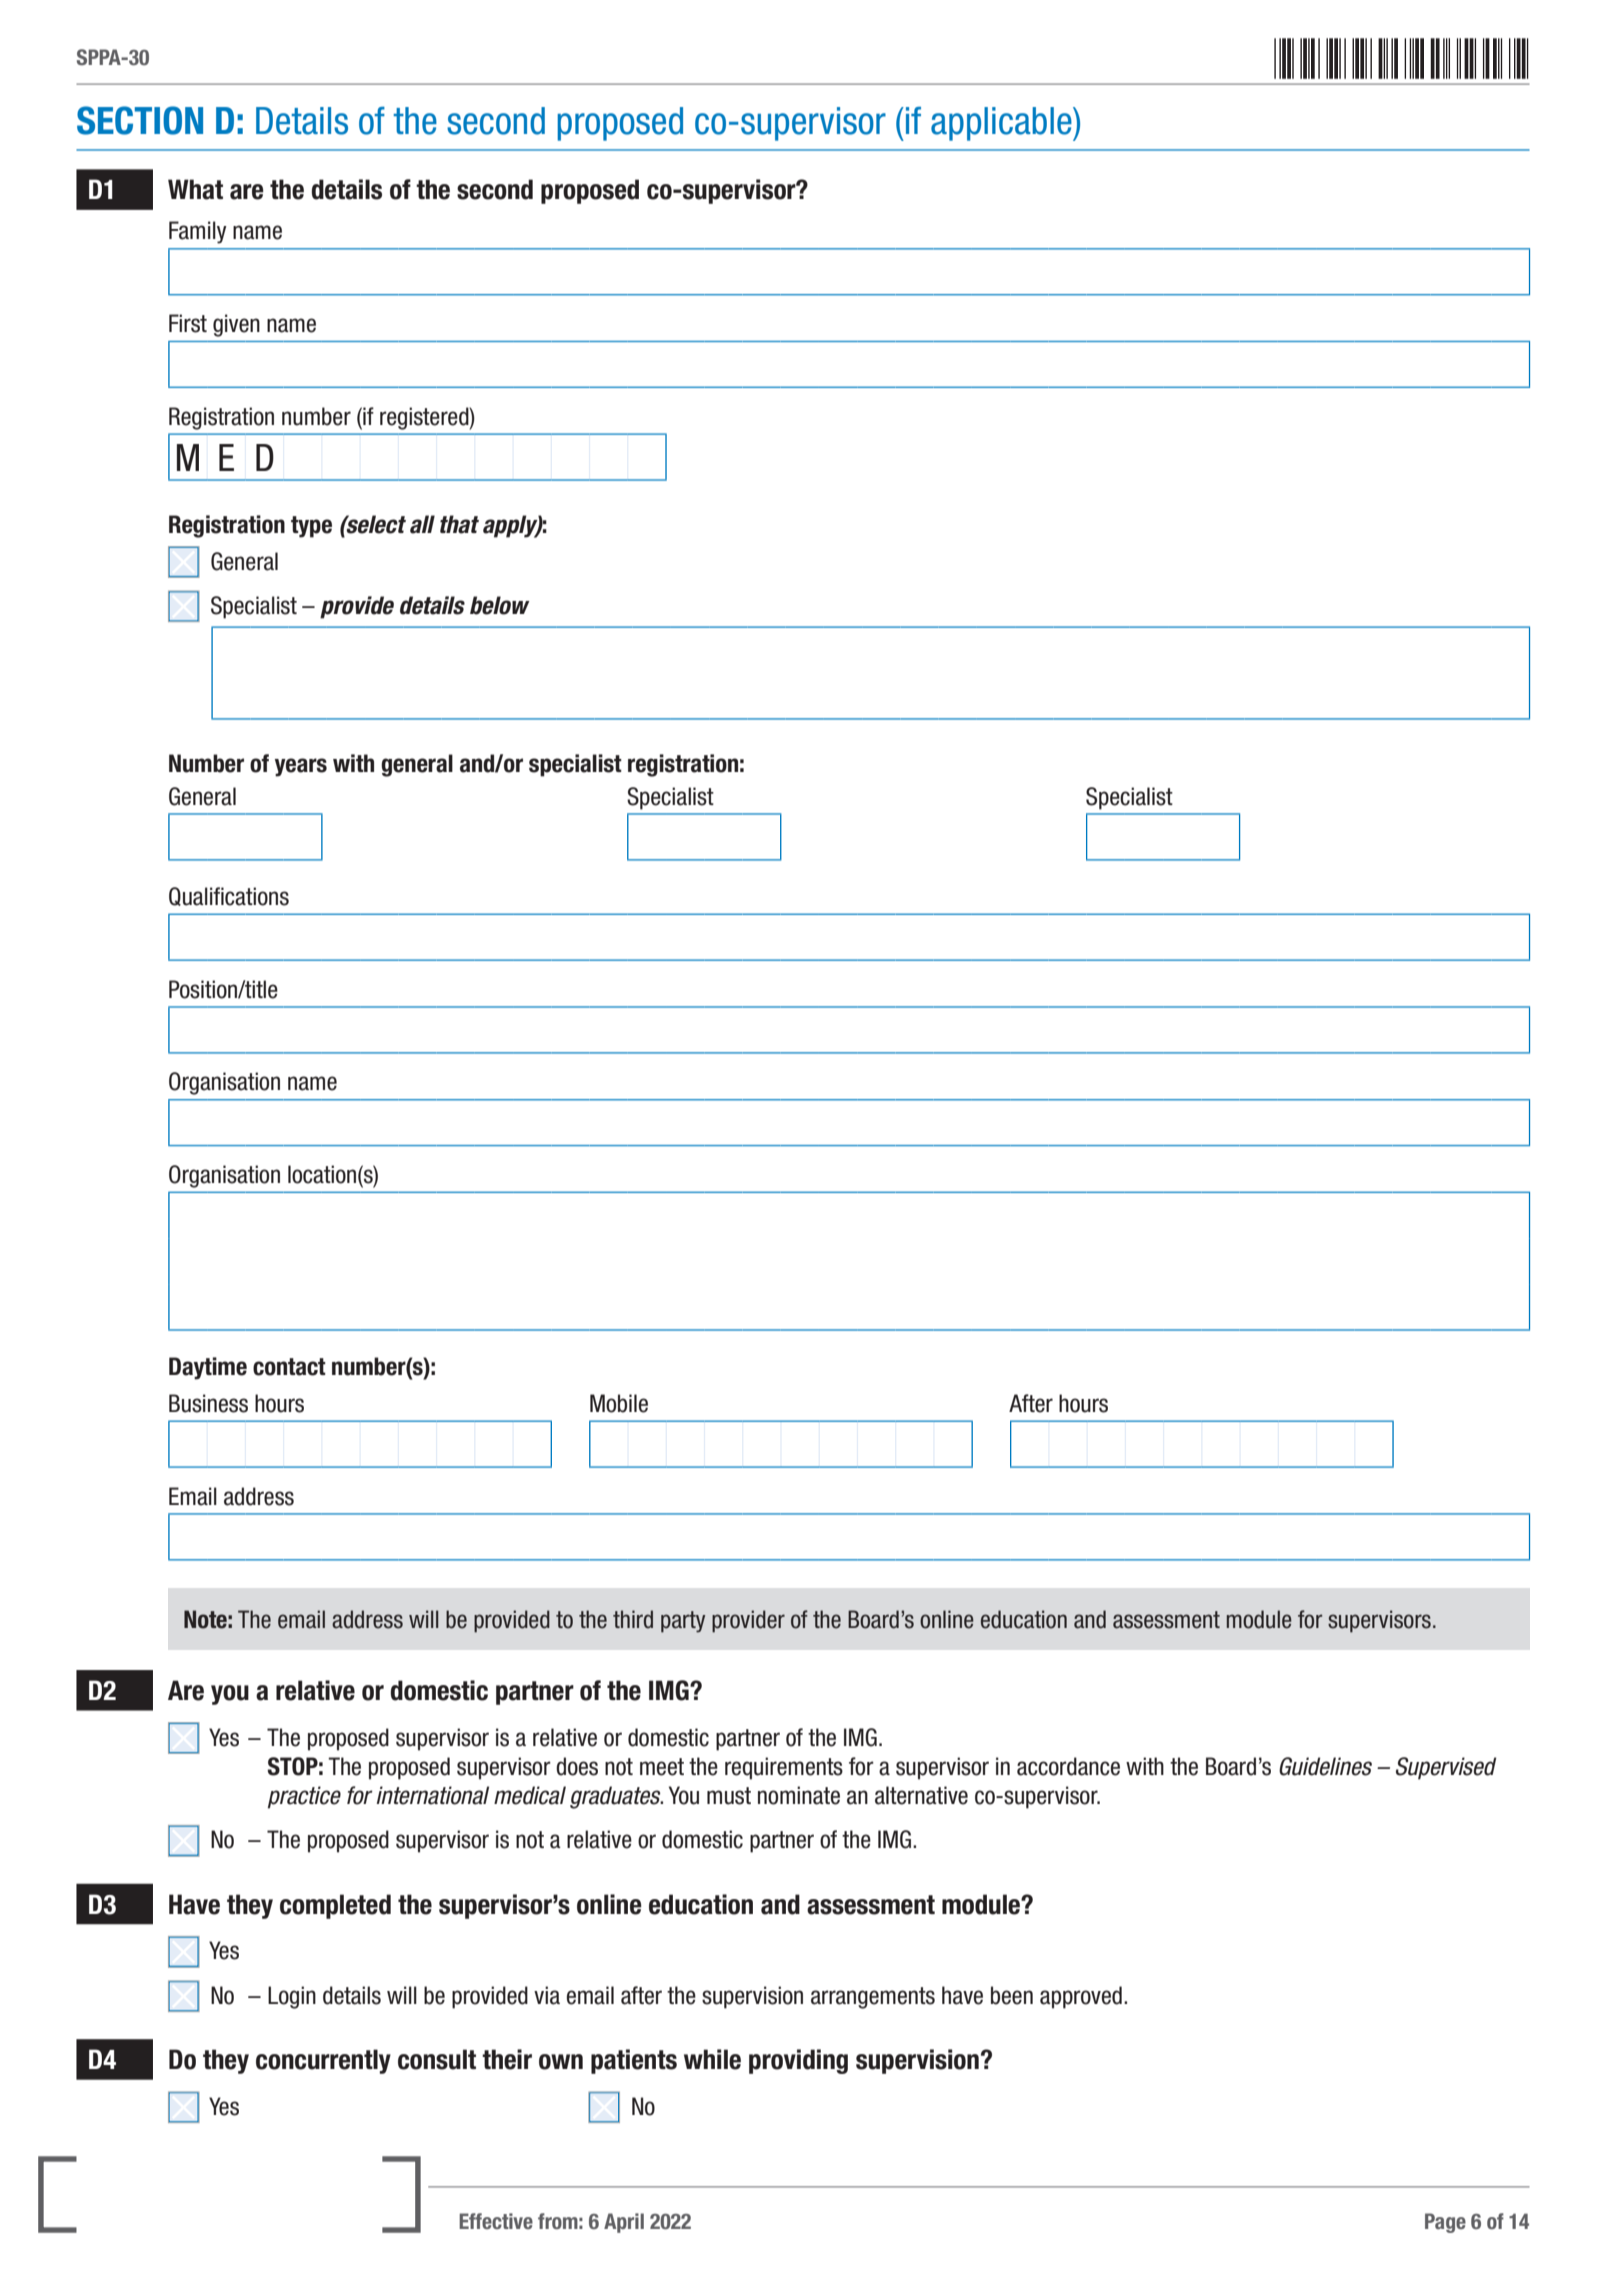 This page has height=2271, width=1606. What do you see at coordinates (289, 1367) in the page?
I see `contact` at bounding box center [289, 1367].
